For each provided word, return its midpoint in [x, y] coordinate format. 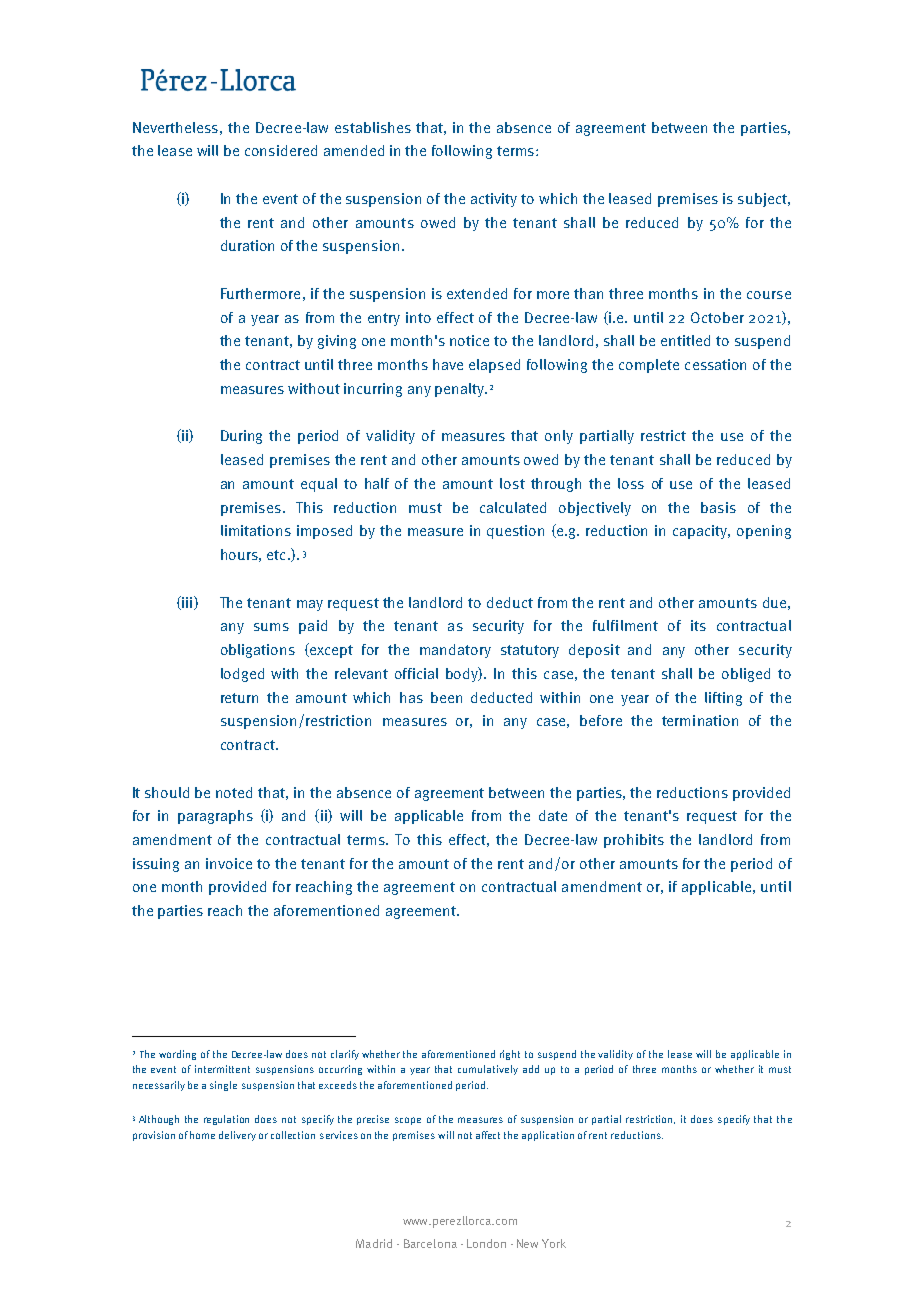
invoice [229, 863]
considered [281, 150]
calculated [513, 507]
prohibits [634, 841]
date [553, 815]
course [769, 295]
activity [494, 200]
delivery [237, 1136]
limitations [256, 530]
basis [718, 507]
